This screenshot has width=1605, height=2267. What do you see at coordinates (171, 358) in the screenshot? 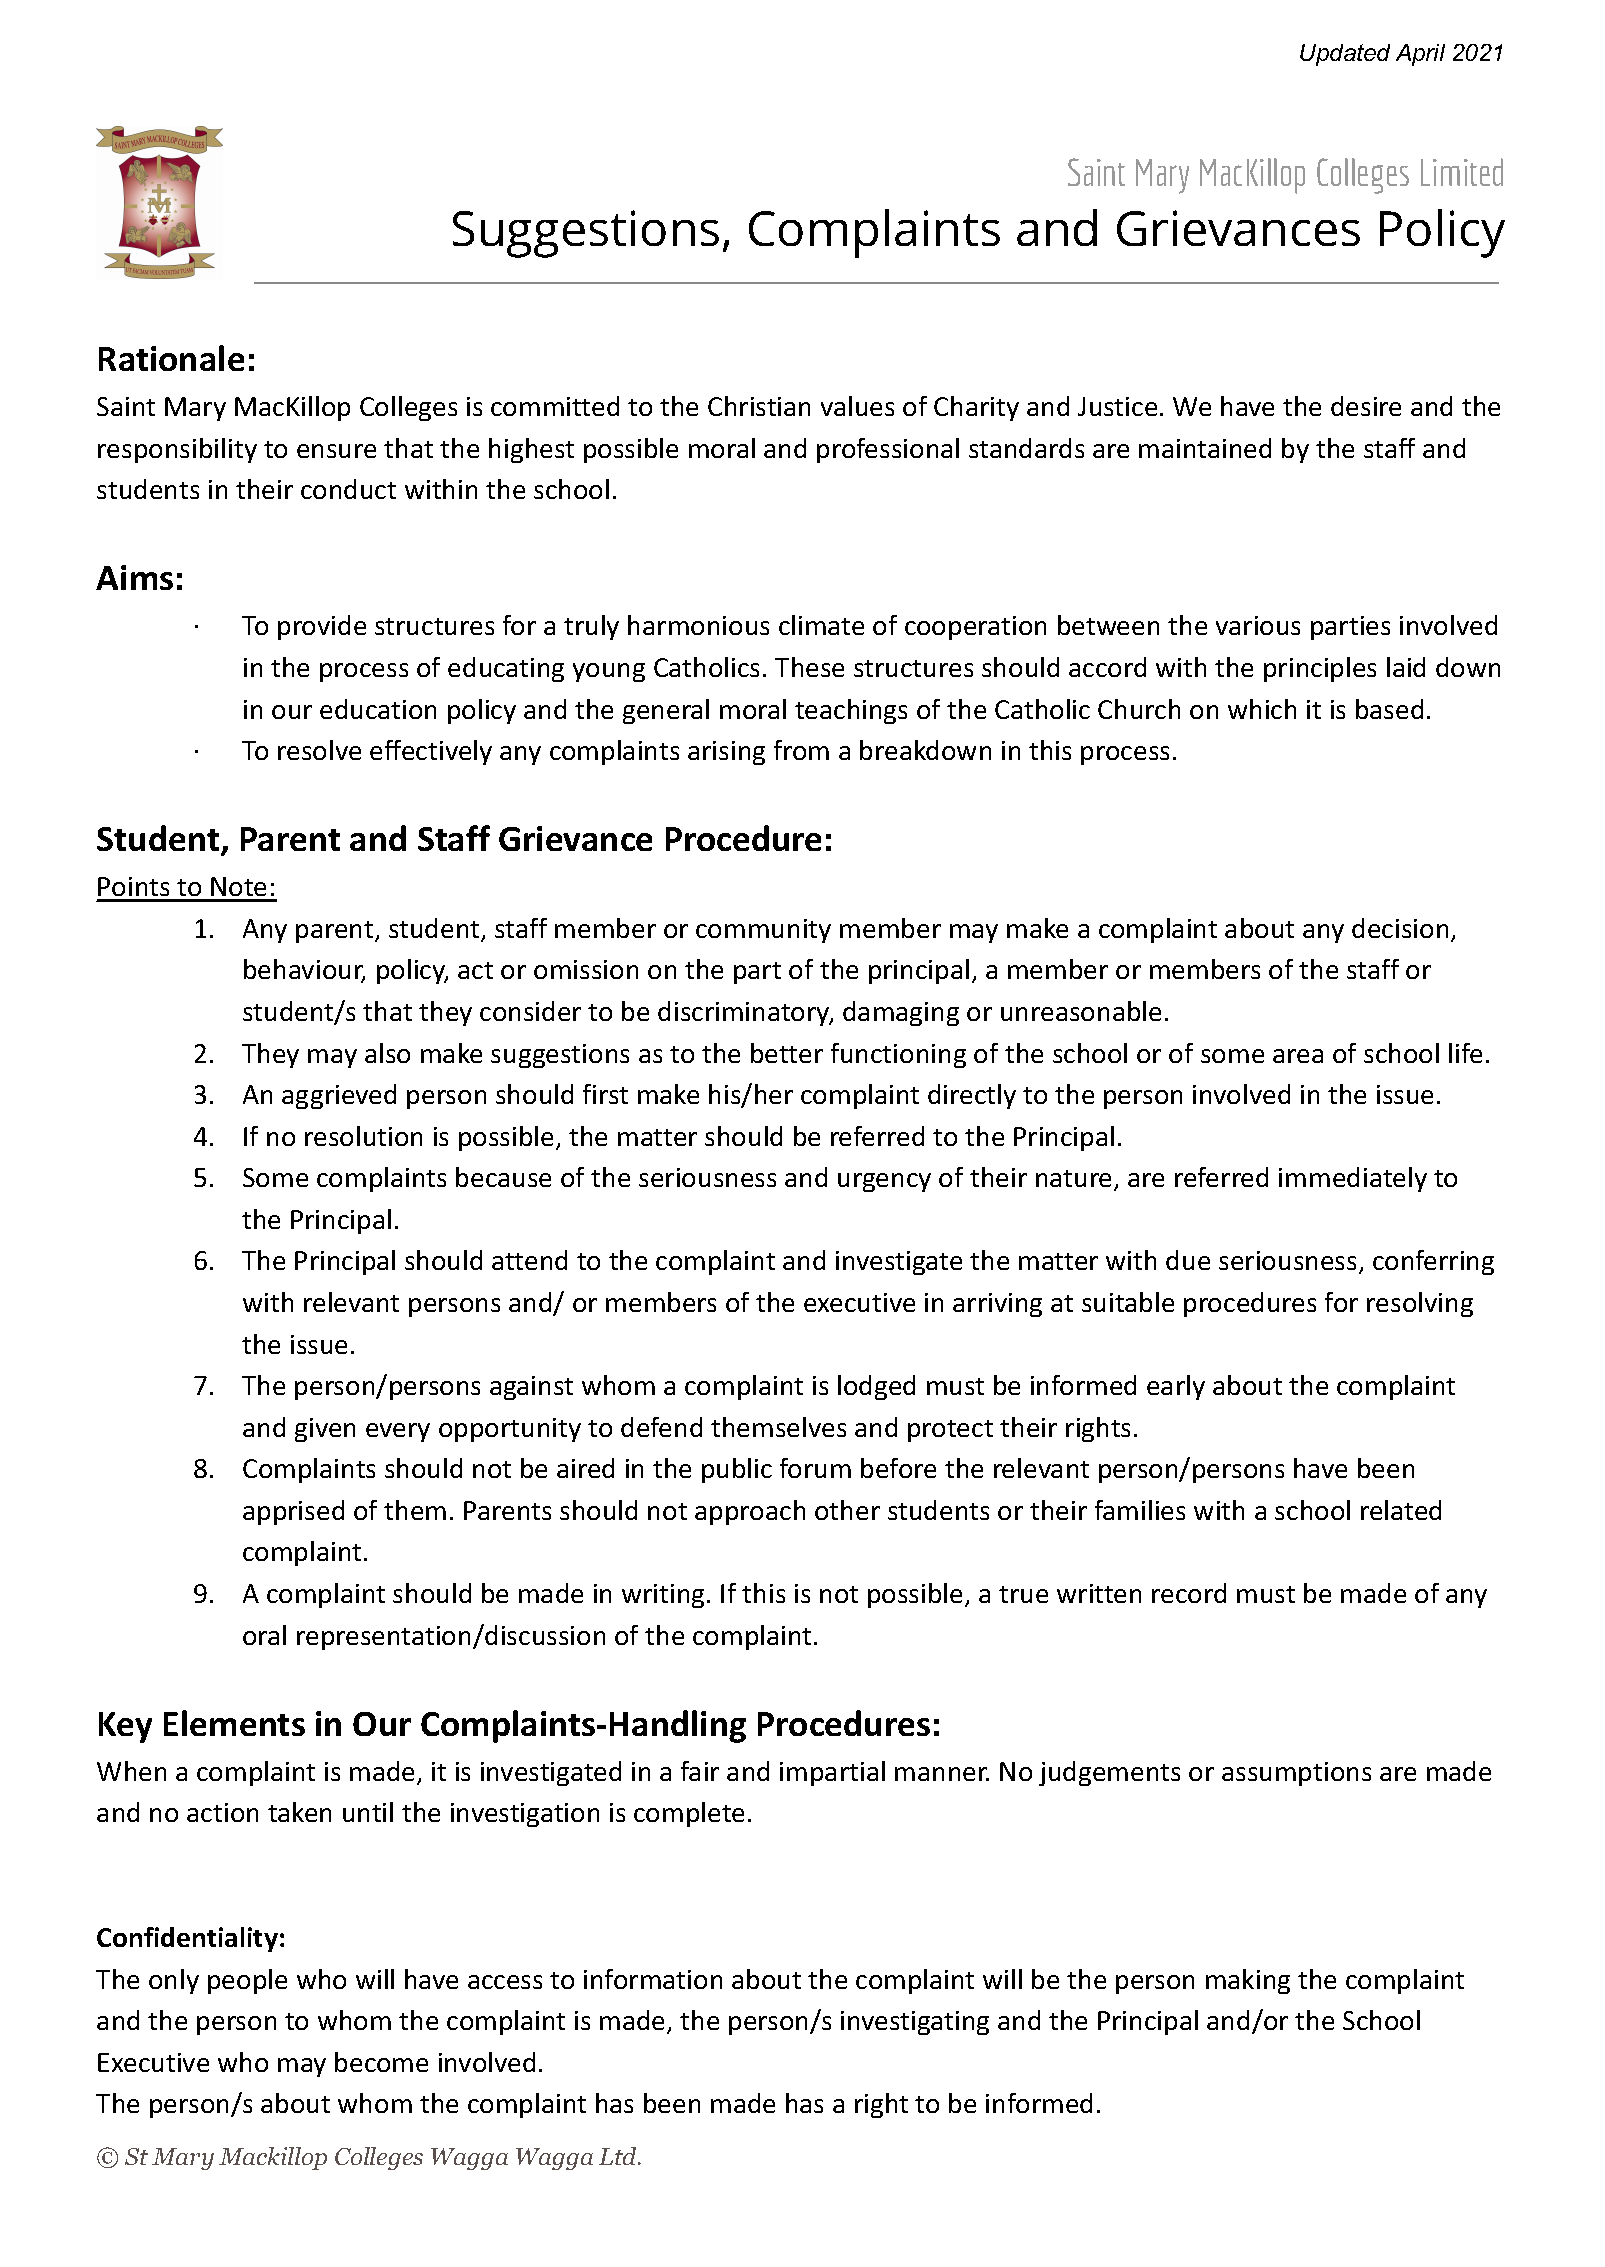
I see `Rationale` at bounding box center [171, 358].
